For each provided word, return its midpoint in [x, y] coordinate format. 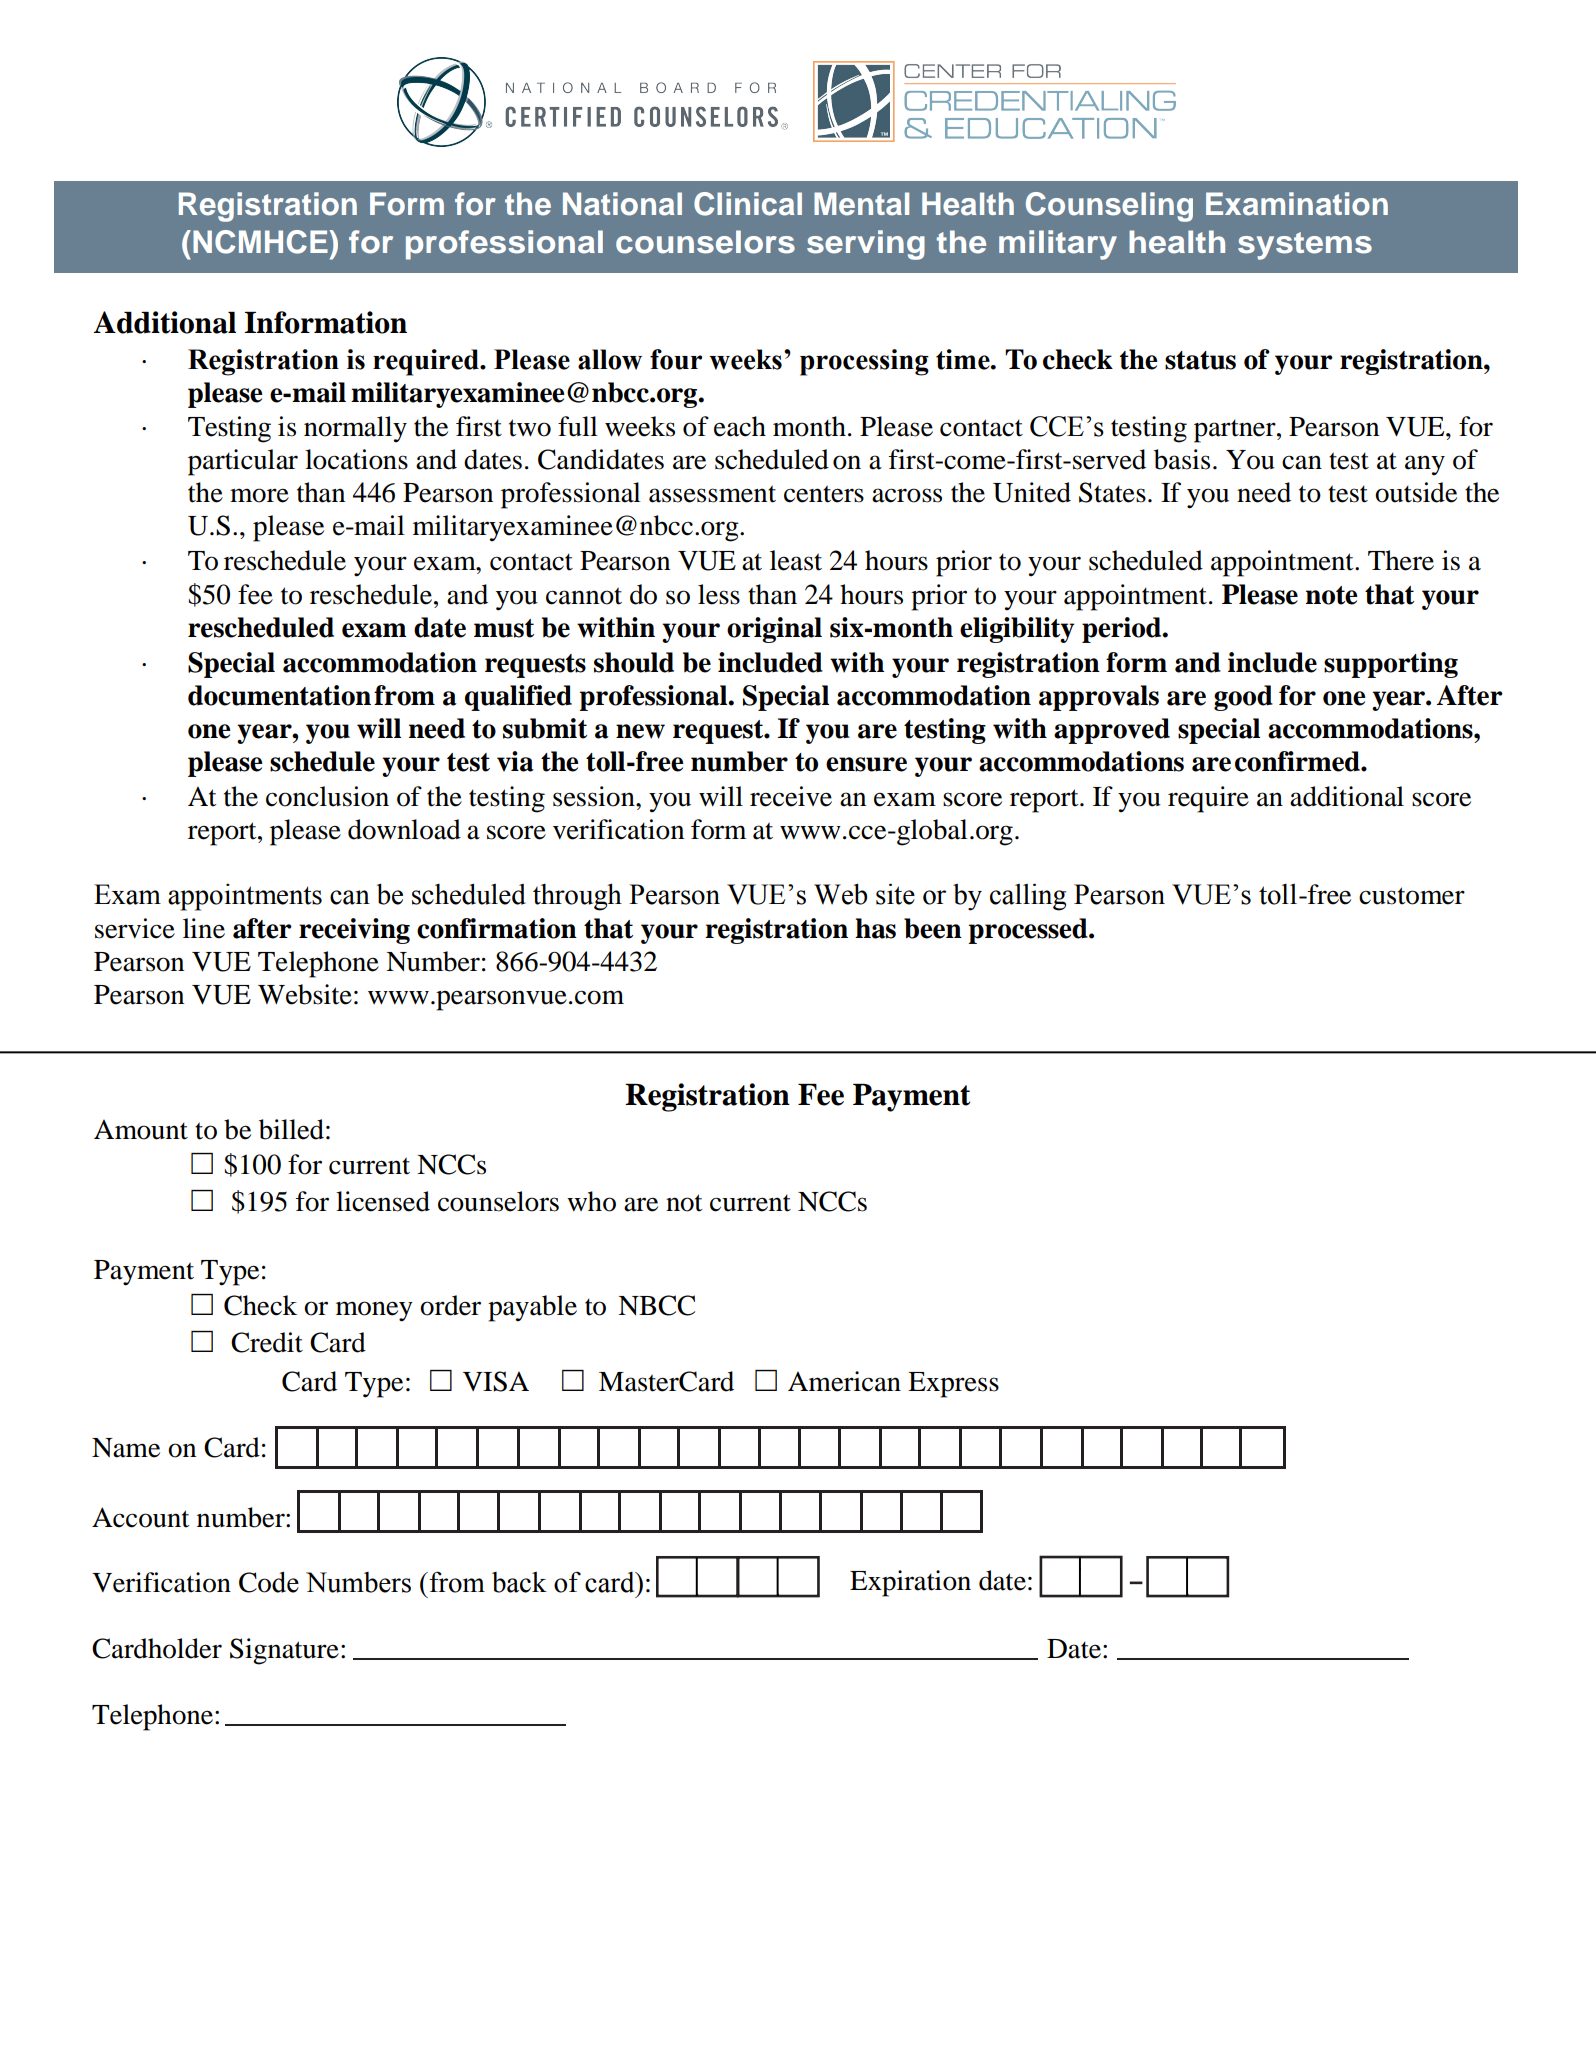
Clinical [748, 204]
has [875, 928]
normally [355, 429]
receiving [354, 931]
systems [1305, 246]
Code [269, 1582]
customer [1412, 896]
